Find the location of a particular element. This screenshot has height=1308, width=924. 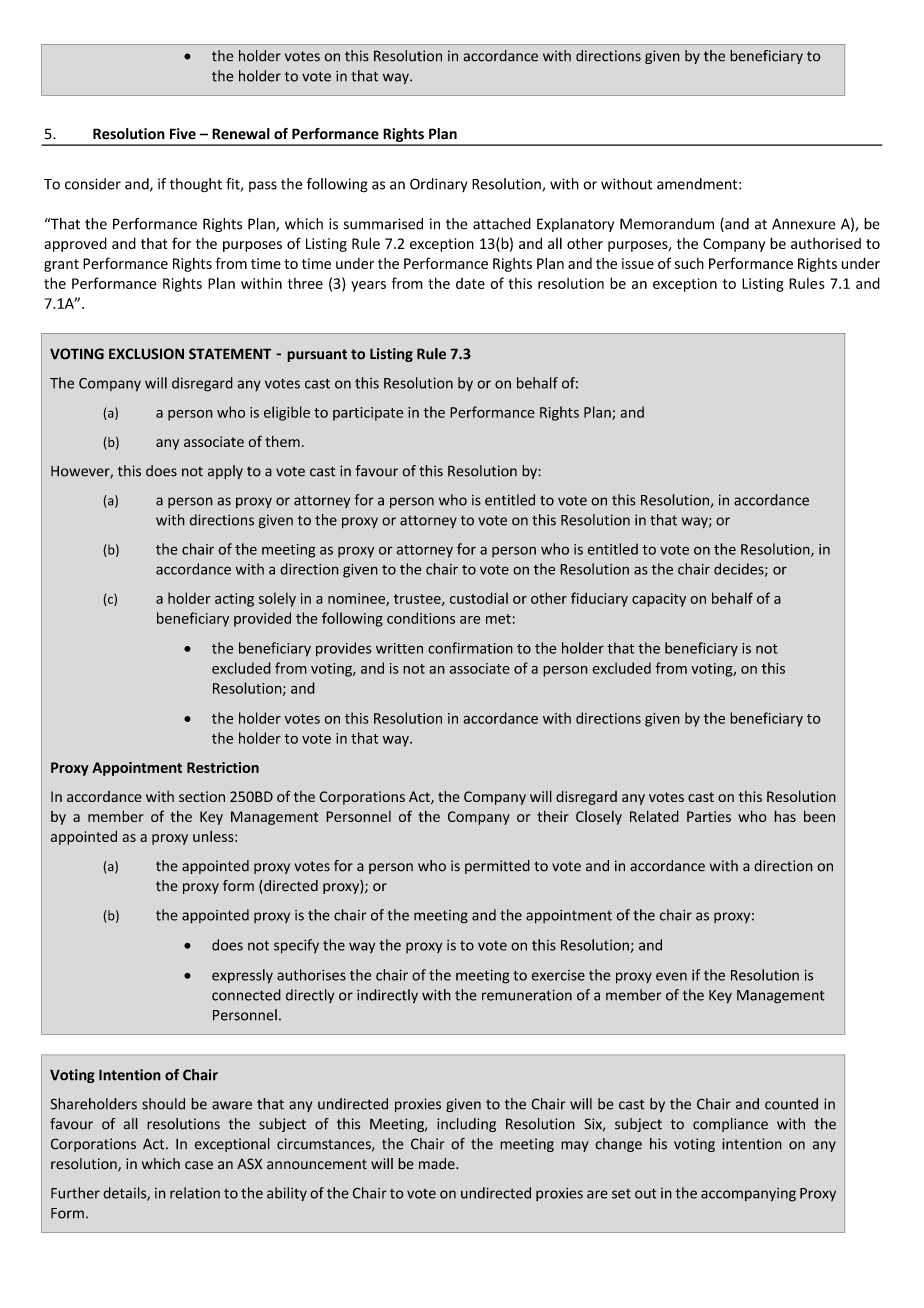

expressly is located at coordinates (242, 976).
